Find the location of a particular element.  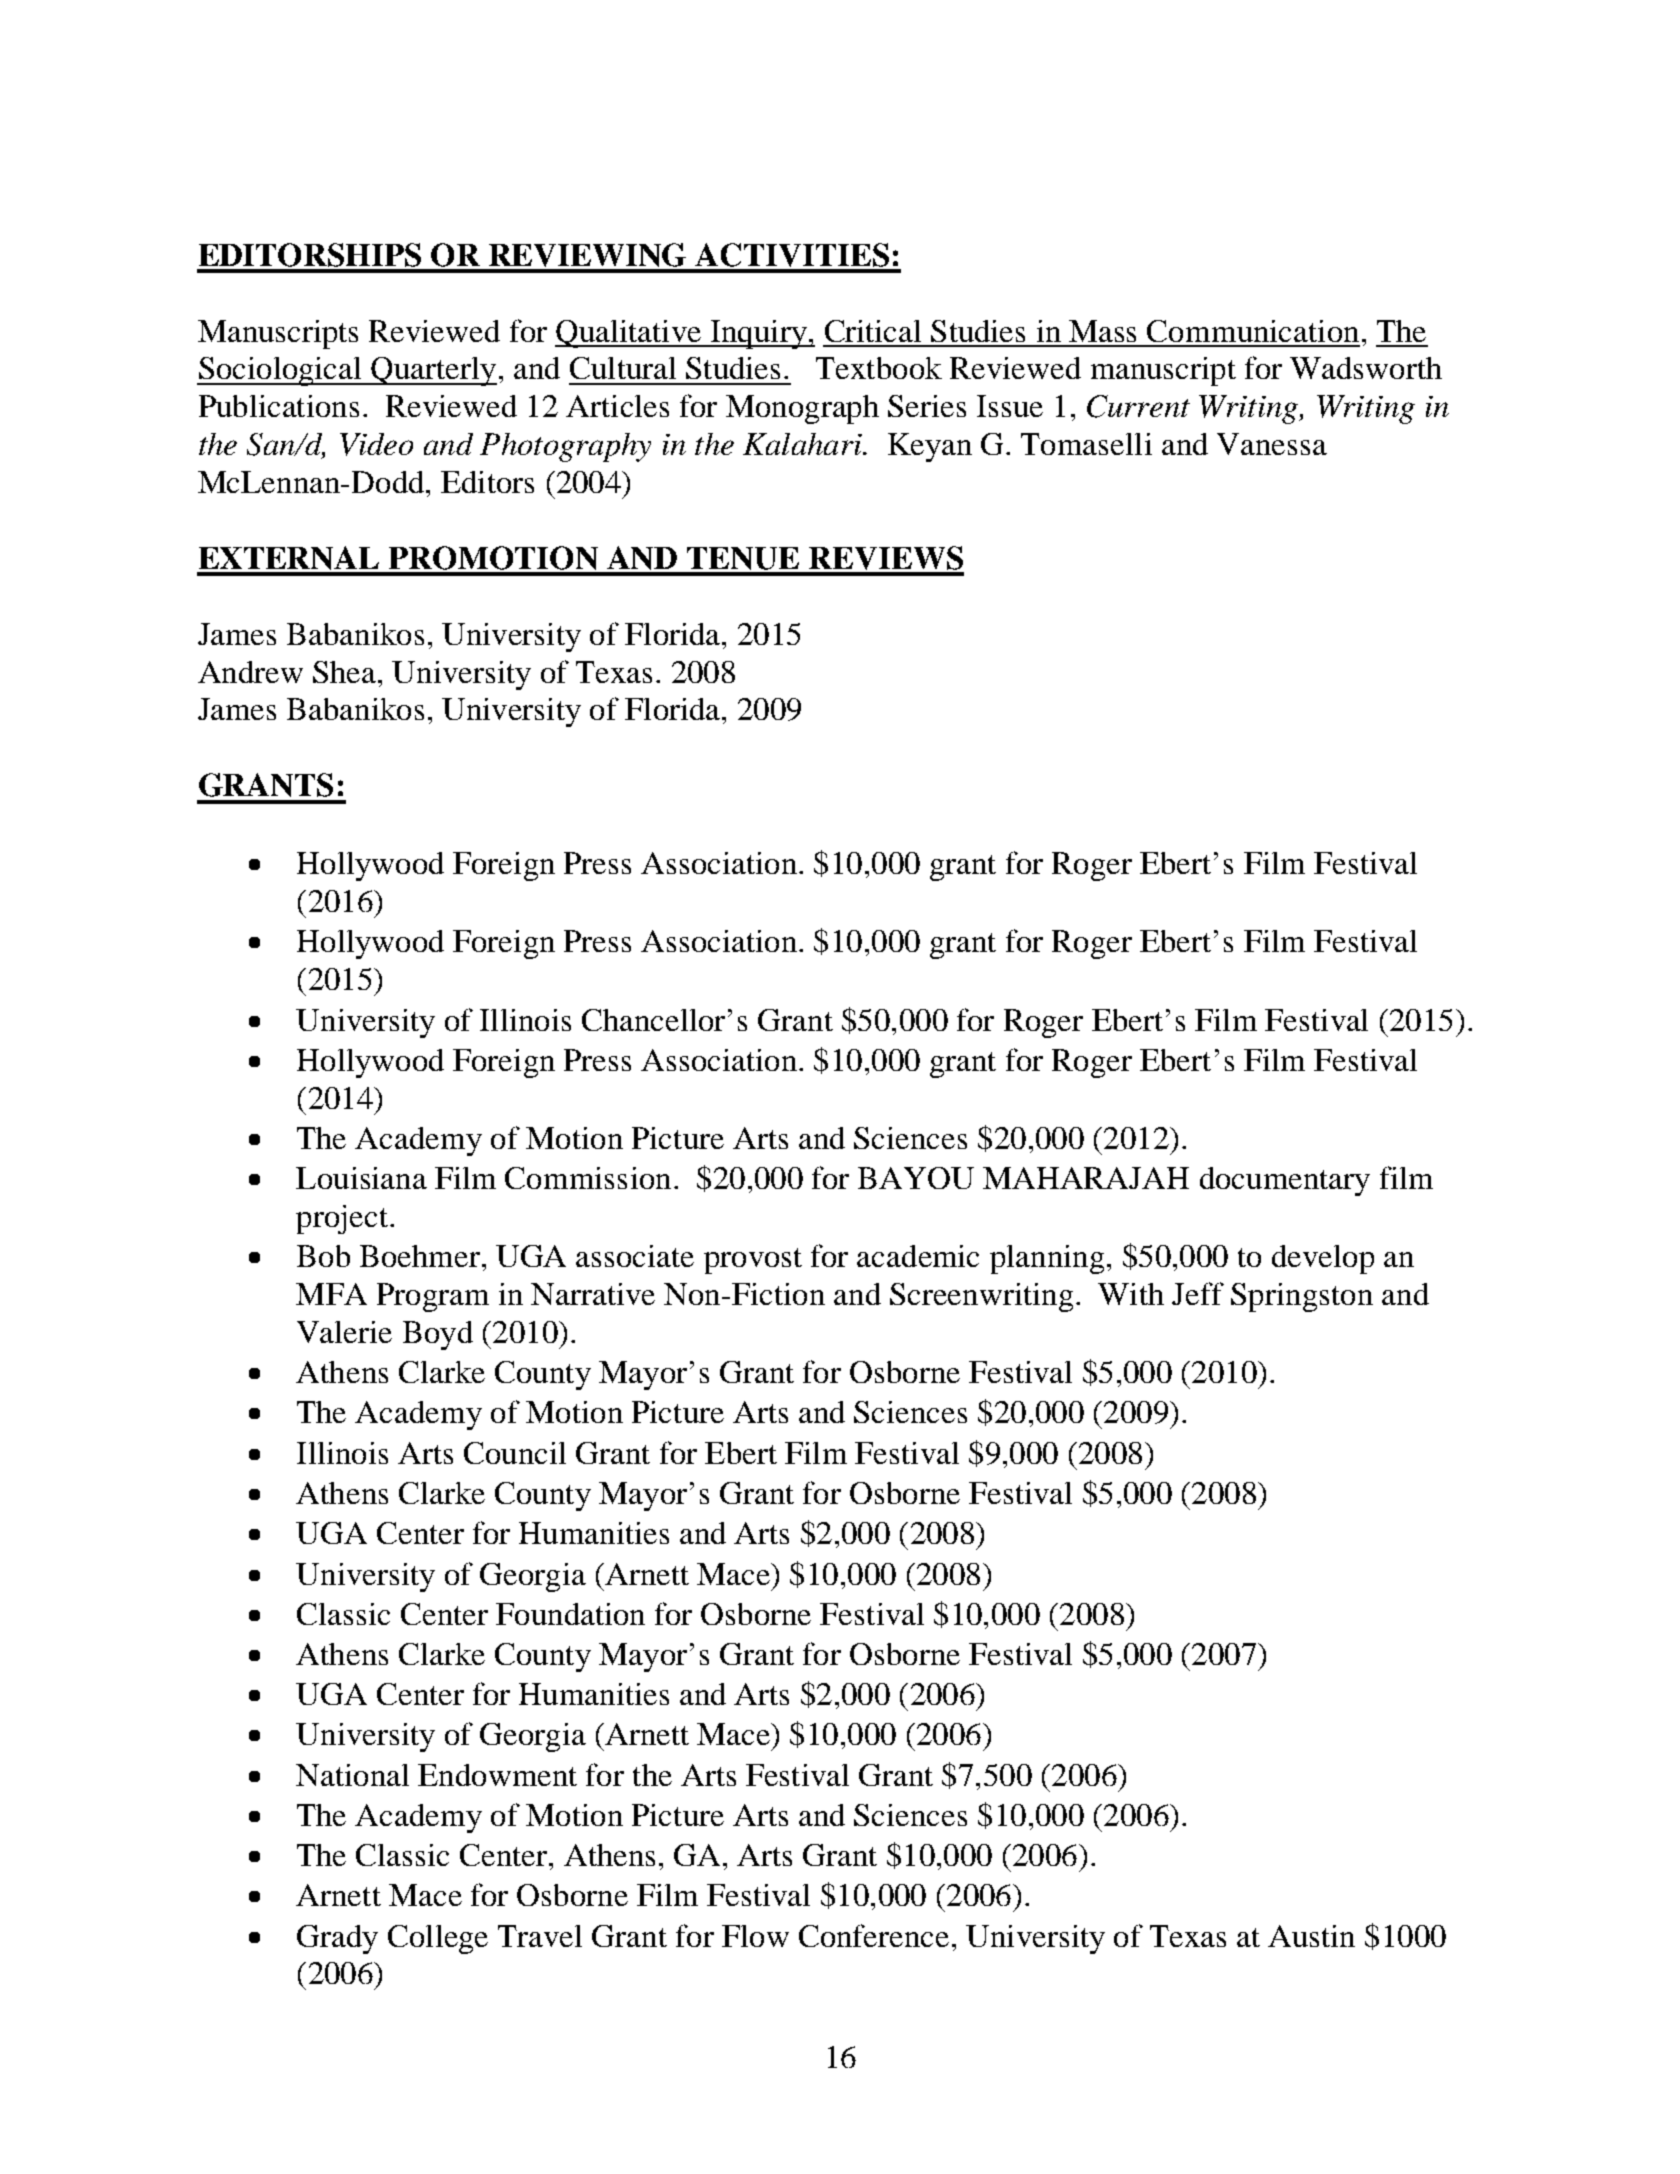

Shea is located at coordinates (344, 672).
